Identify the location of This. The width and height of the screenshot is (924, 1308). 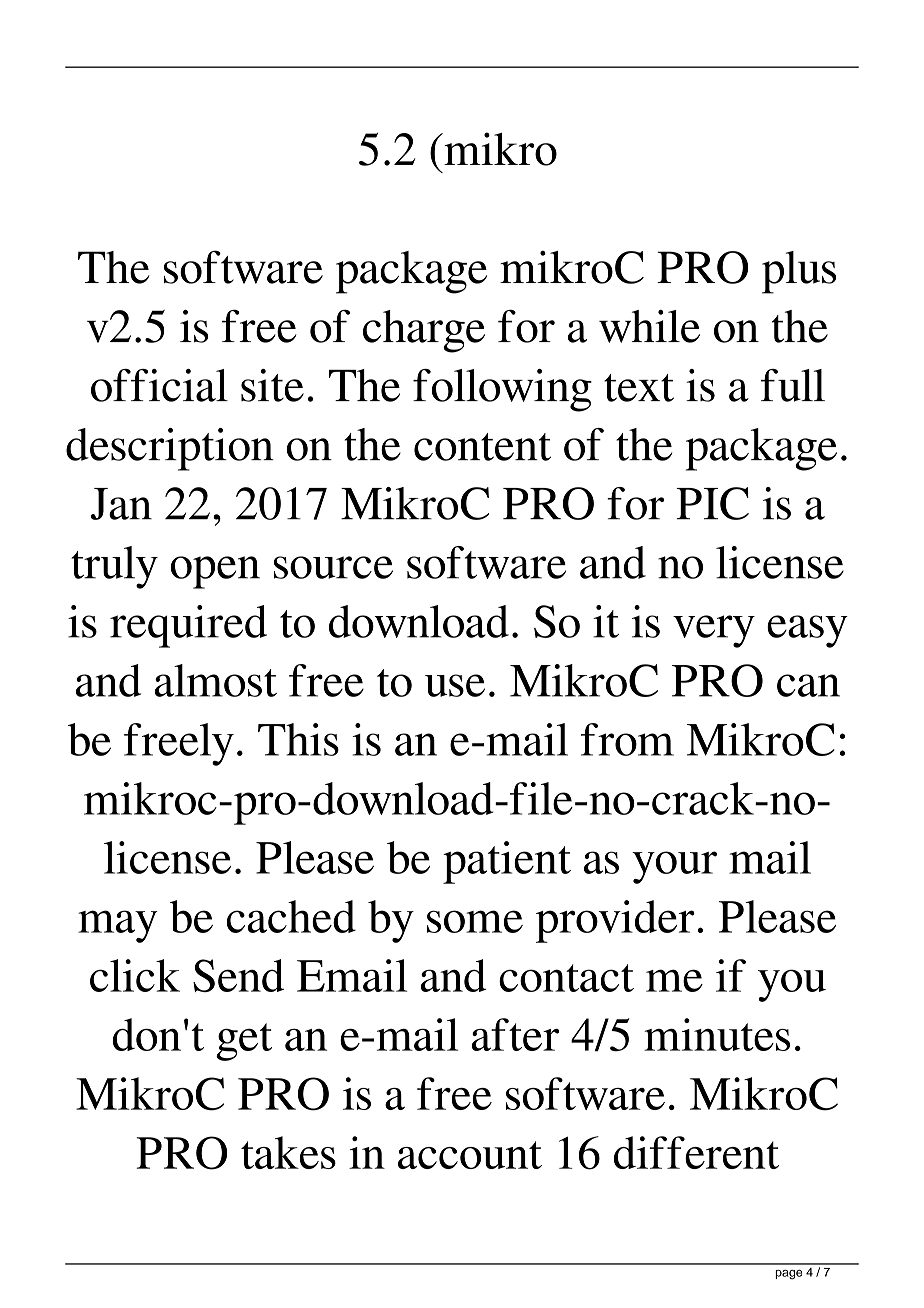
(298, 739).
